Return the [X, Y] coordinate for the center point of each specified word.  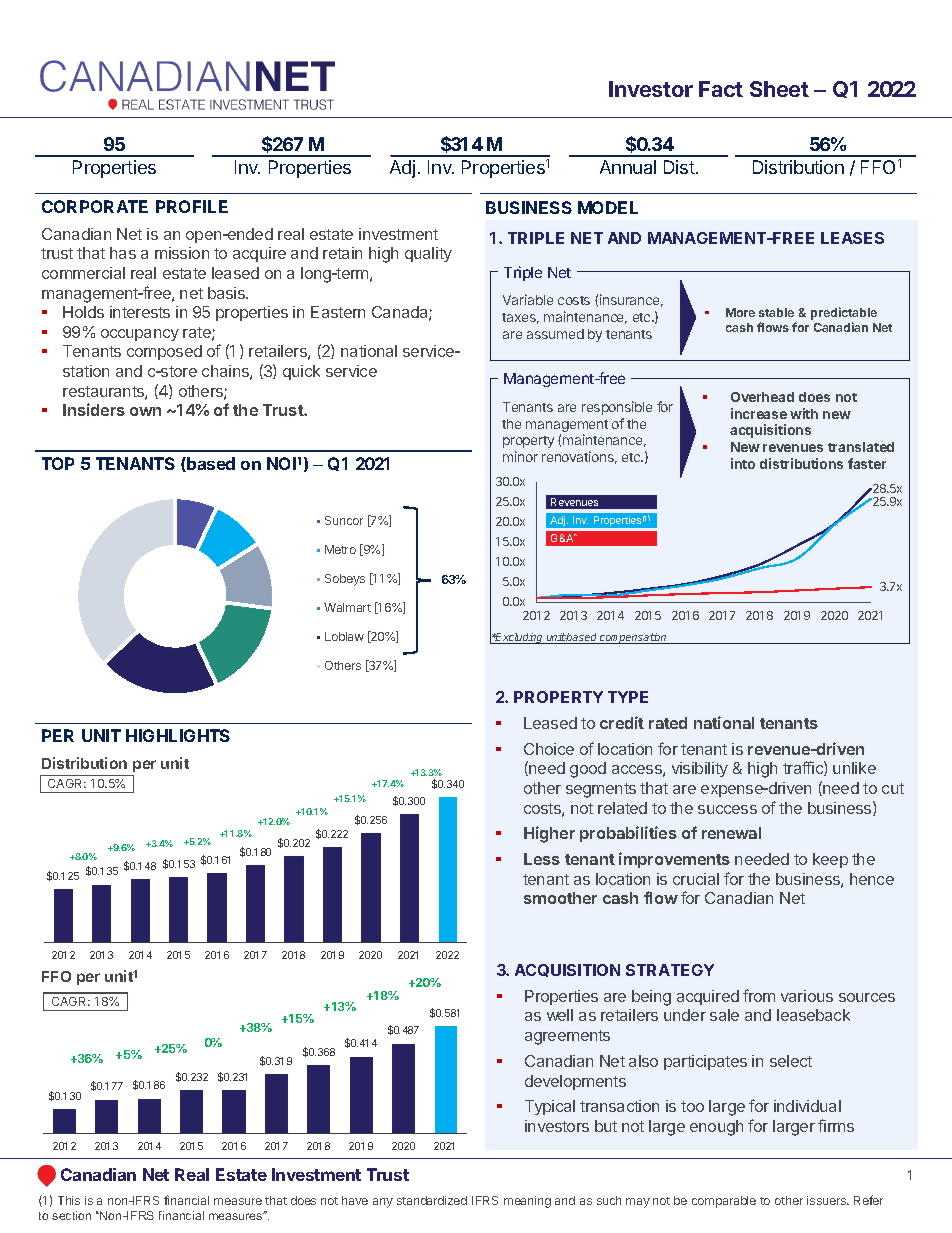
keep [830, 860]
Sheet [779, 89]
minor [520, 456]
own [145, 411]
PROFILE [192, 206]
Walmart [347, 607]
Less [542, 859]
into [743, 463]
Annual [628, 167]
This [69, 1200]
